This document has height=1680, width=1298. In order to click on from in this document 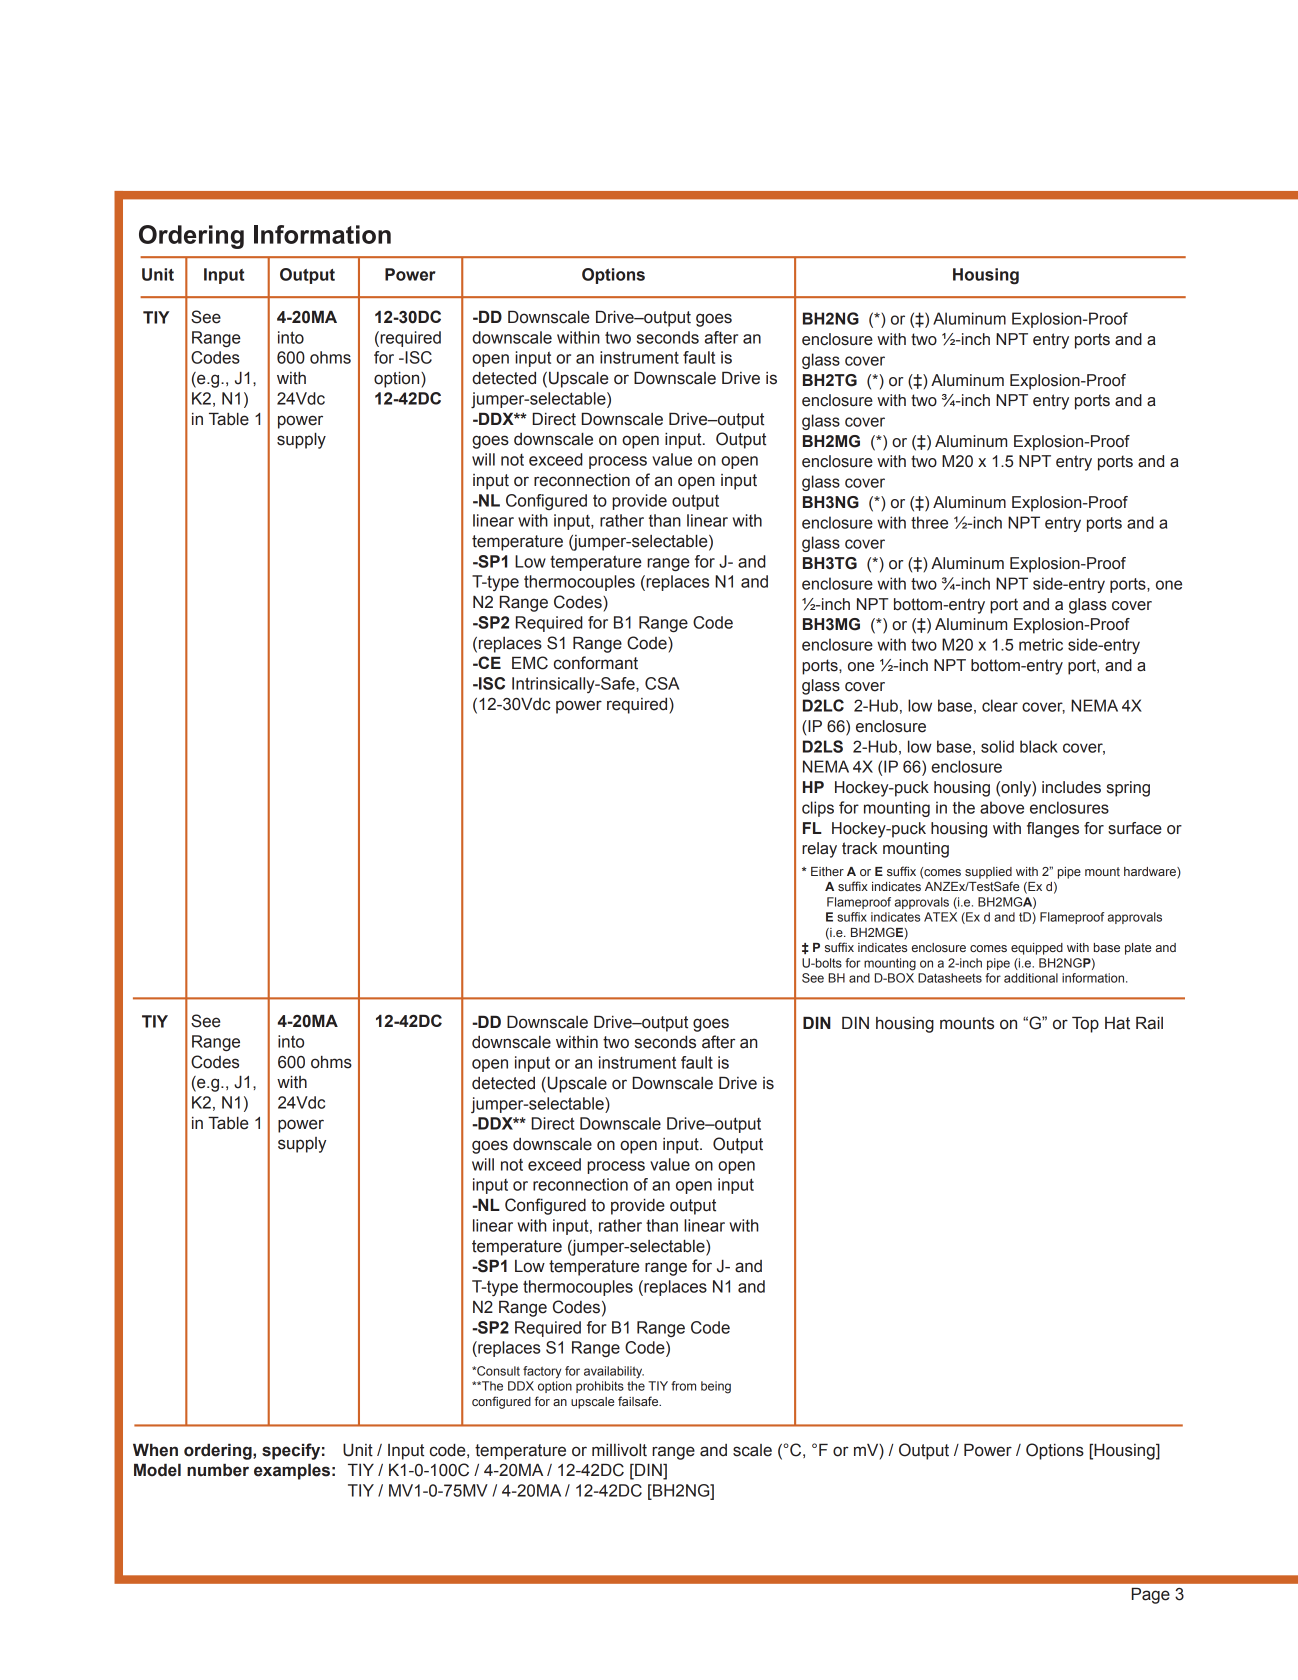, I will do `click(683, 1386)`.
